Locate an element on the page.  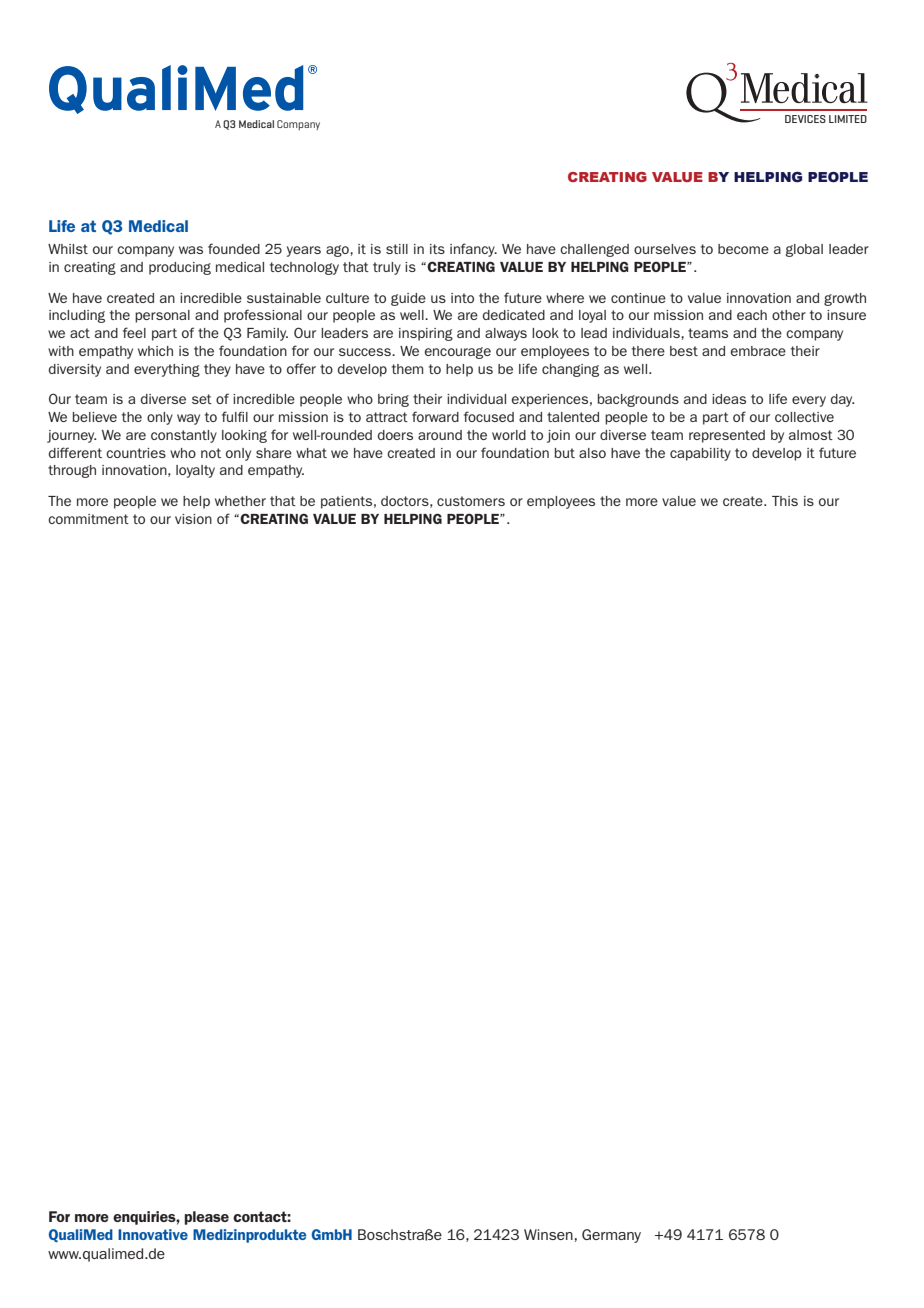
Germany is located at coordinates (611, 1236).
